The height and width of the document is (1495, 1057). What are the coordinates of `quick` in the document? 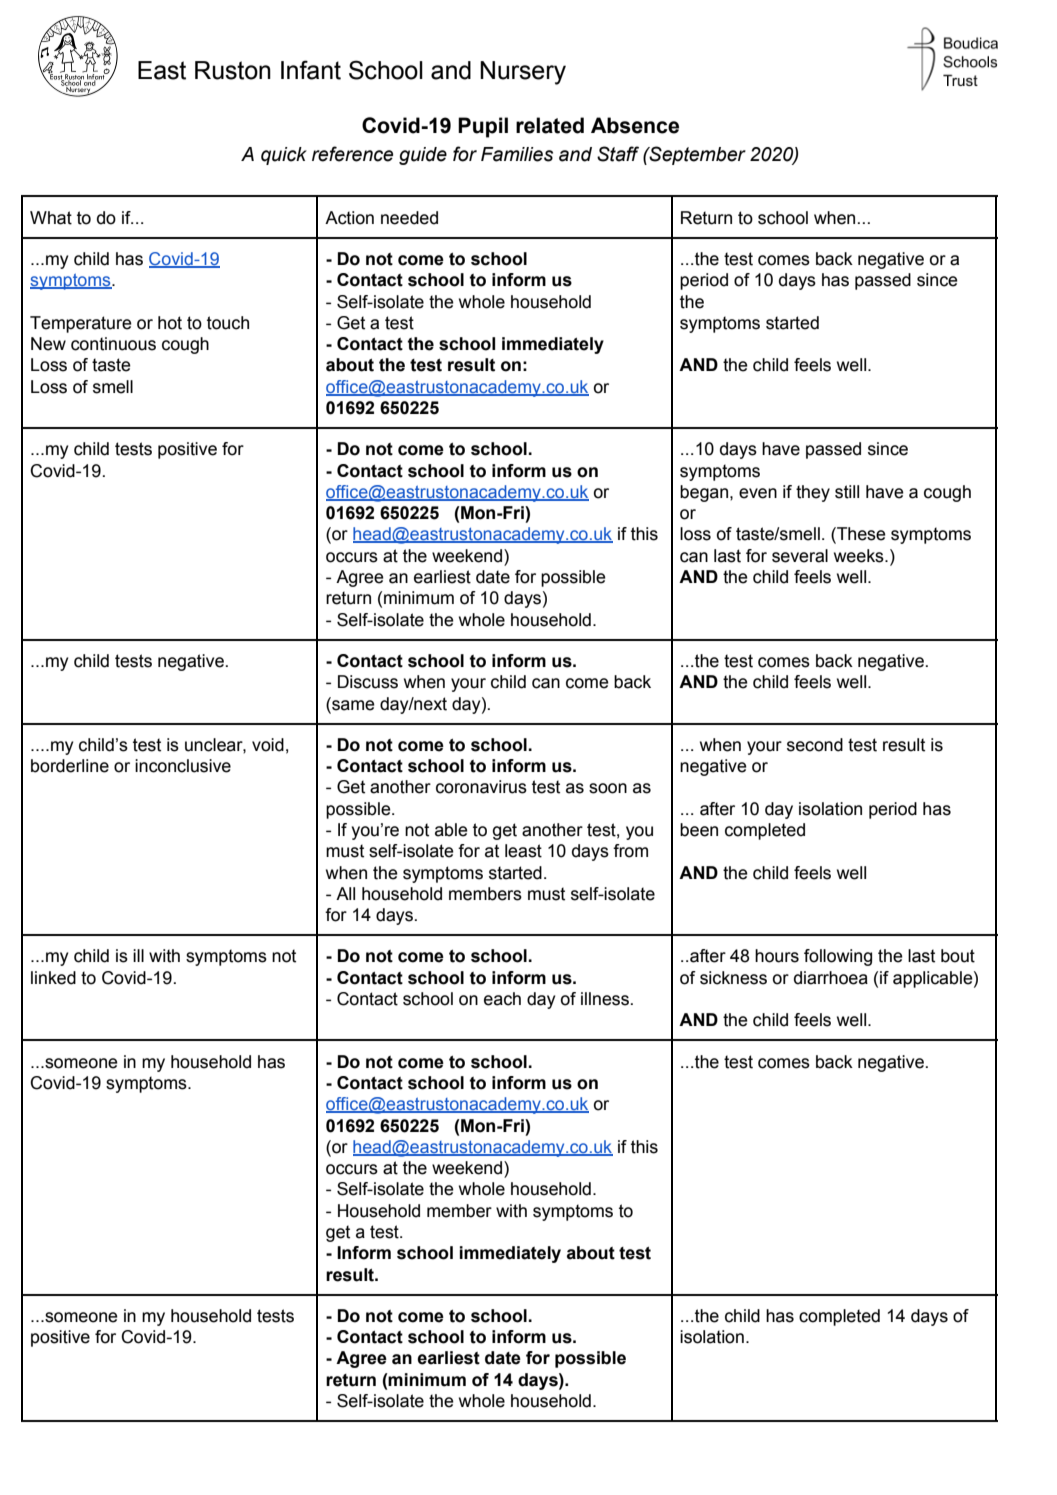 It's located at (284, 156).
